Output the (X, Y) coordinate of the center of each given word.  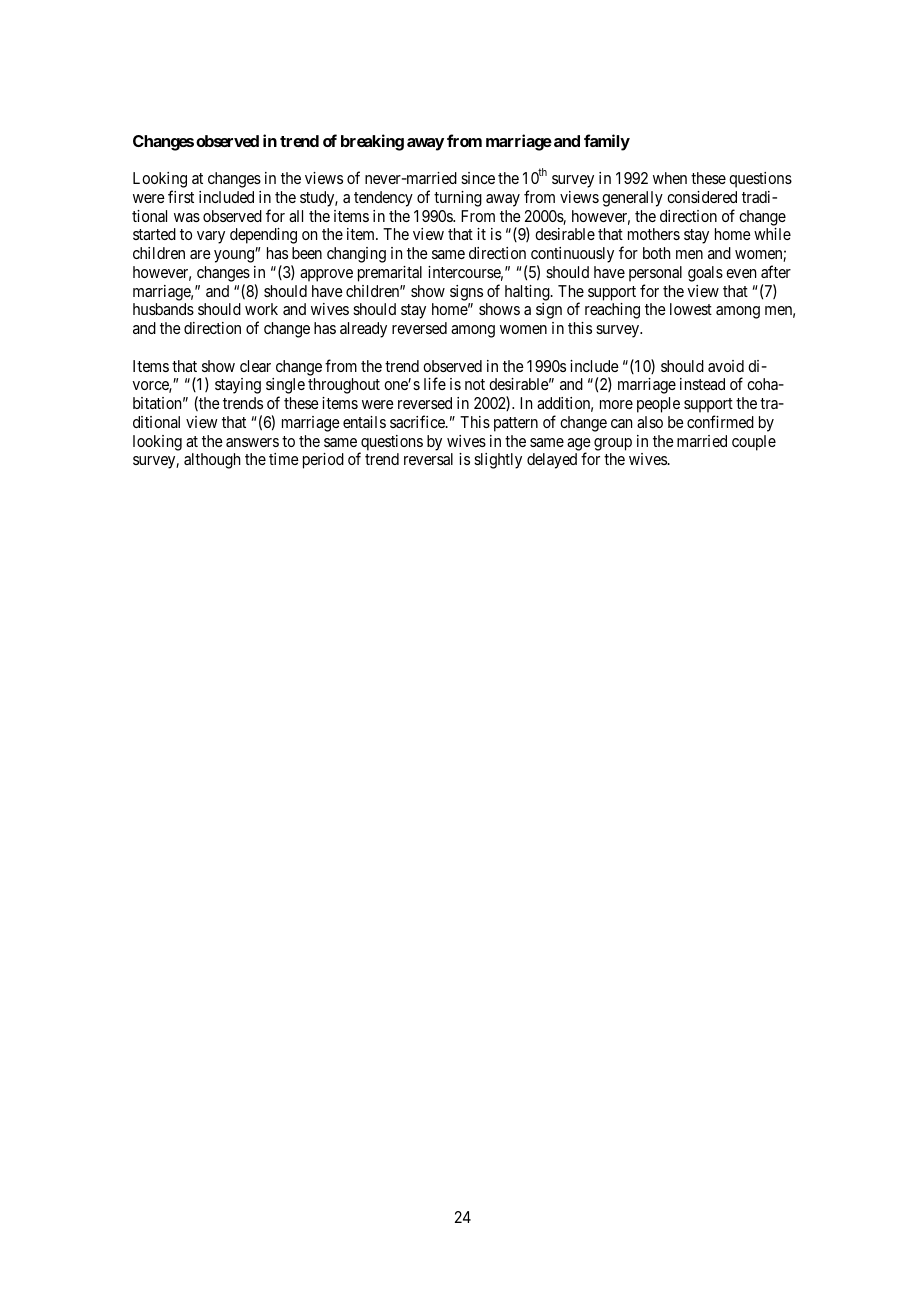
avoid (726, 366)
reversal (428, 459)
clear (255, 366)
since (478, 178)
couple (754, 443)
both (657, 253)
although (212, 461)
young (235, 256)
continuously (572, 256)
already (363, 330)
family (607, 142)
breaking (372, 142)
